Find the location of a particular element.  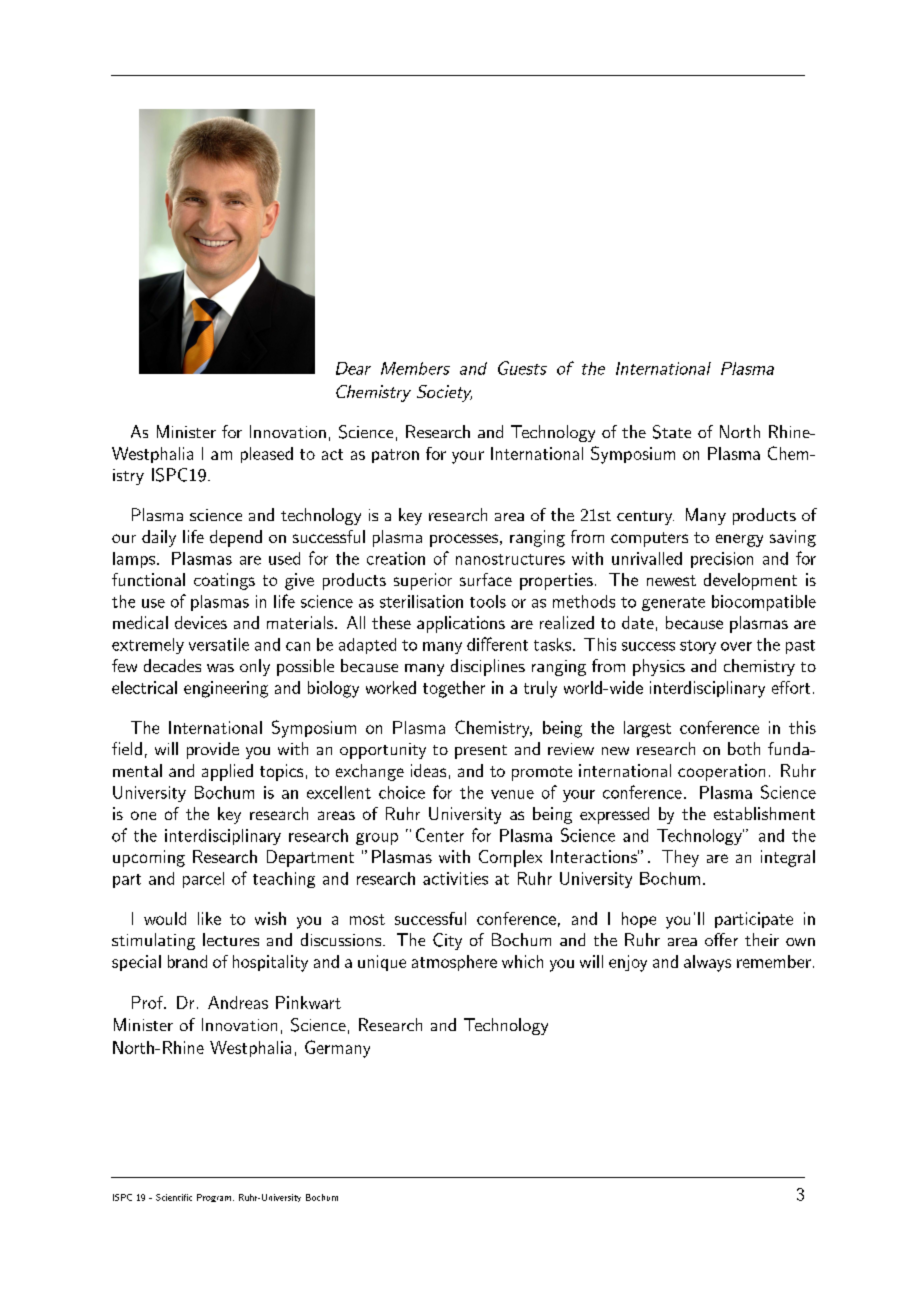

versatile is located at coordinates (219, 644).
